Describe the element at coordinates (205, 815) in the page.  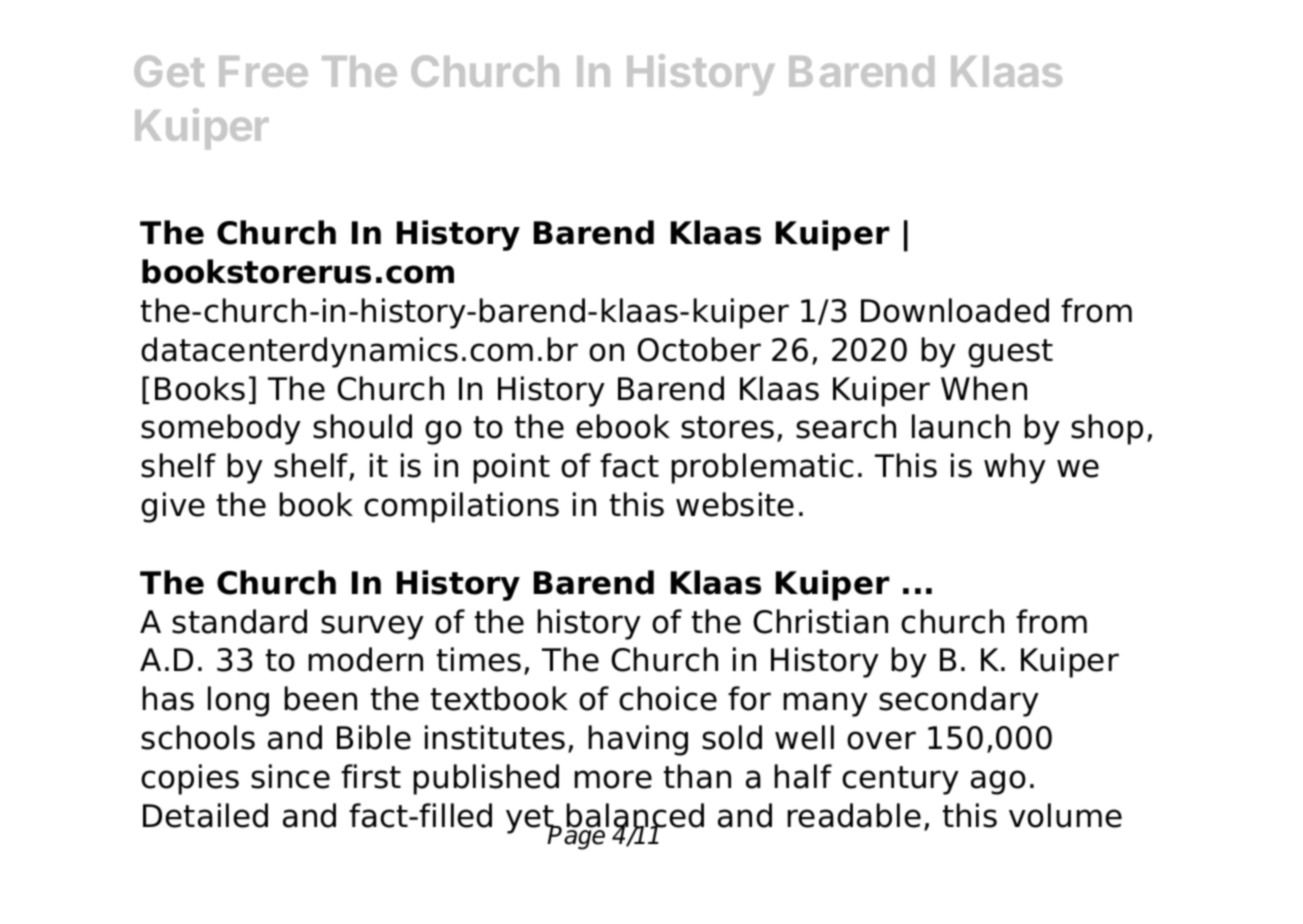
I see `Detailed` at that location.
